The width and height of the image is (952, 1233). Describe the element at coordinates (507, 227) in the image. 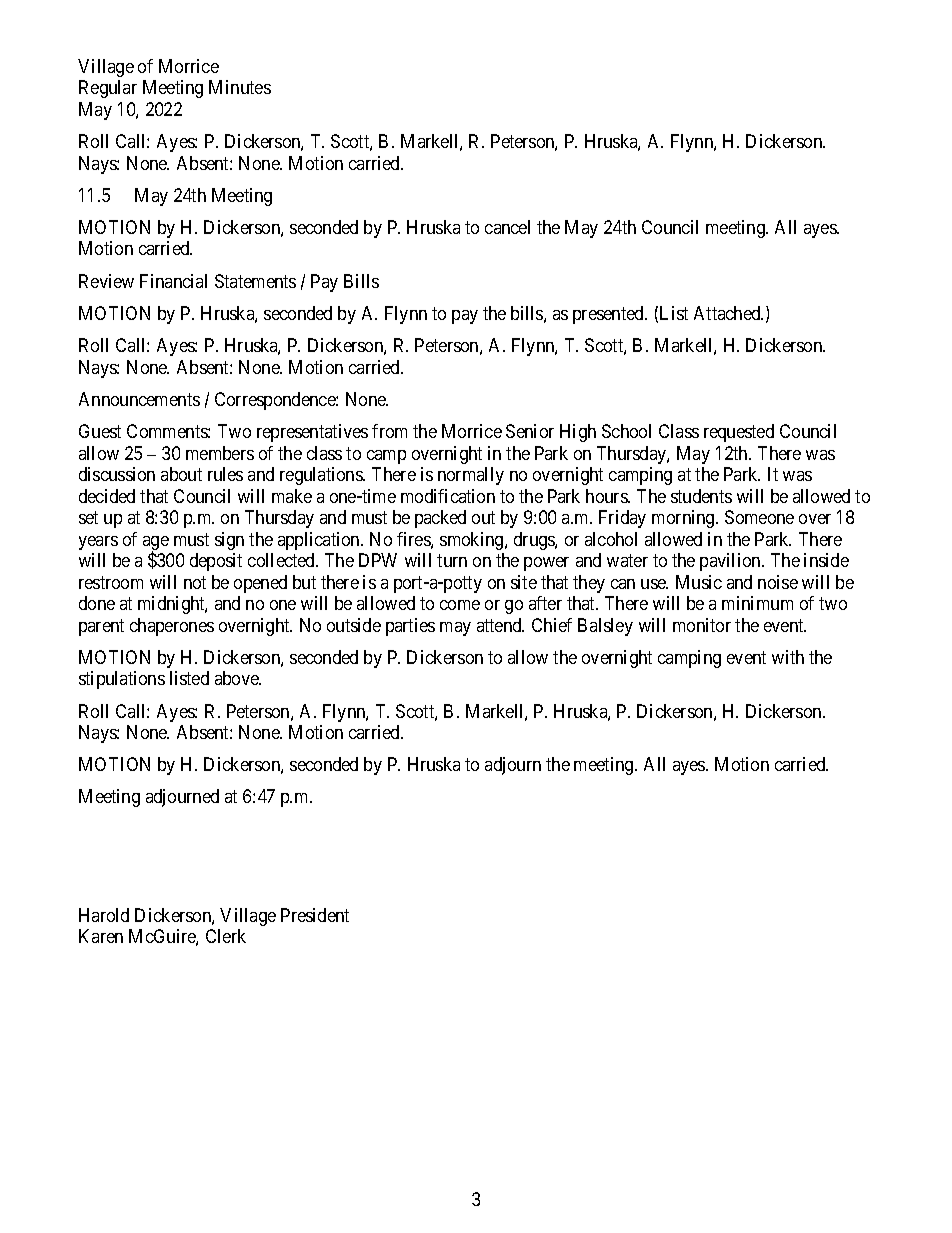

I see `cancel` at that location.
